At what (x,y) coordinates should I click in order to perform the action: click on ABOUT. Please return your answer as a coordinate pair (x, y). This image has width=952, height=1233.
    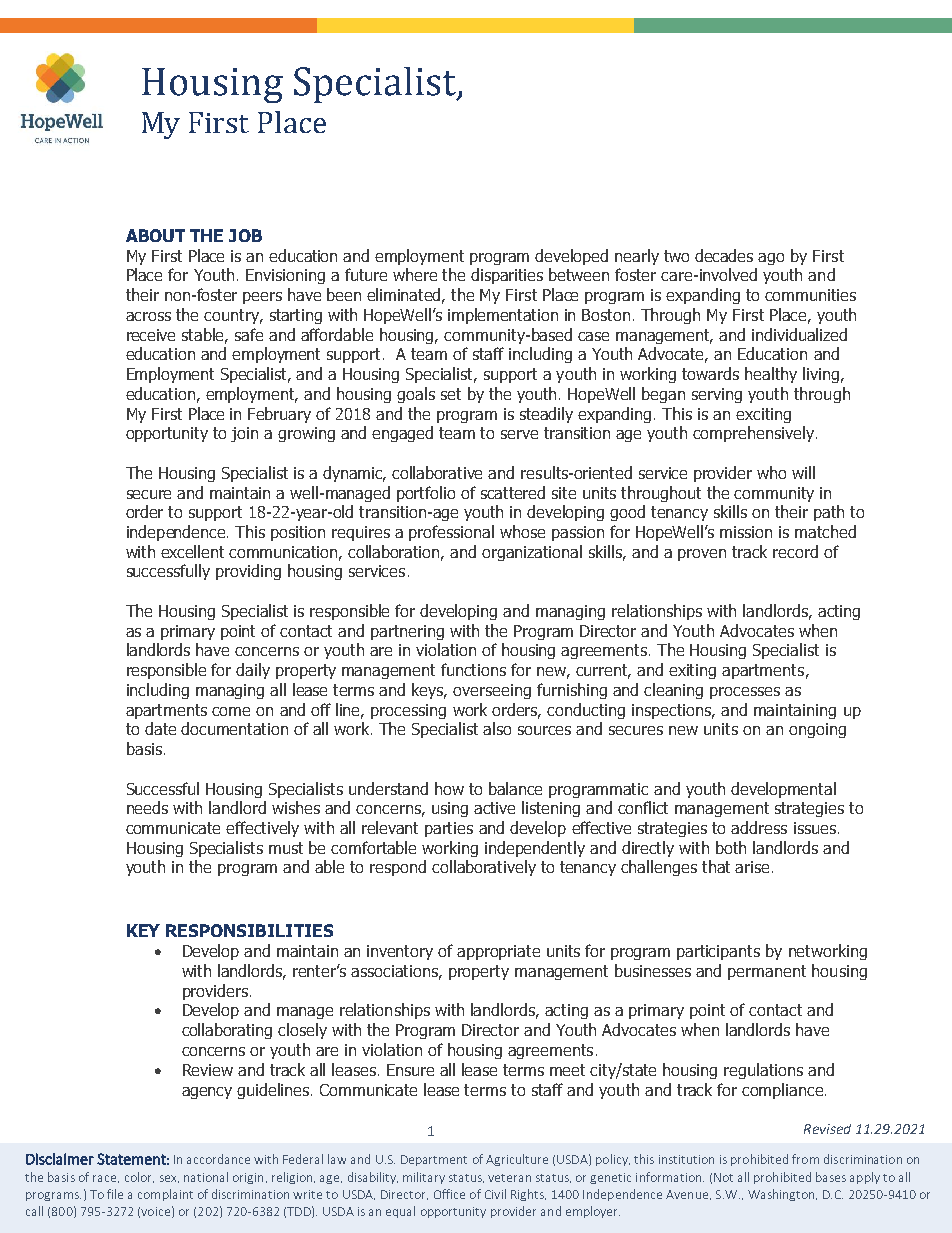
    Looking at the image, I should click on (155, 235).
